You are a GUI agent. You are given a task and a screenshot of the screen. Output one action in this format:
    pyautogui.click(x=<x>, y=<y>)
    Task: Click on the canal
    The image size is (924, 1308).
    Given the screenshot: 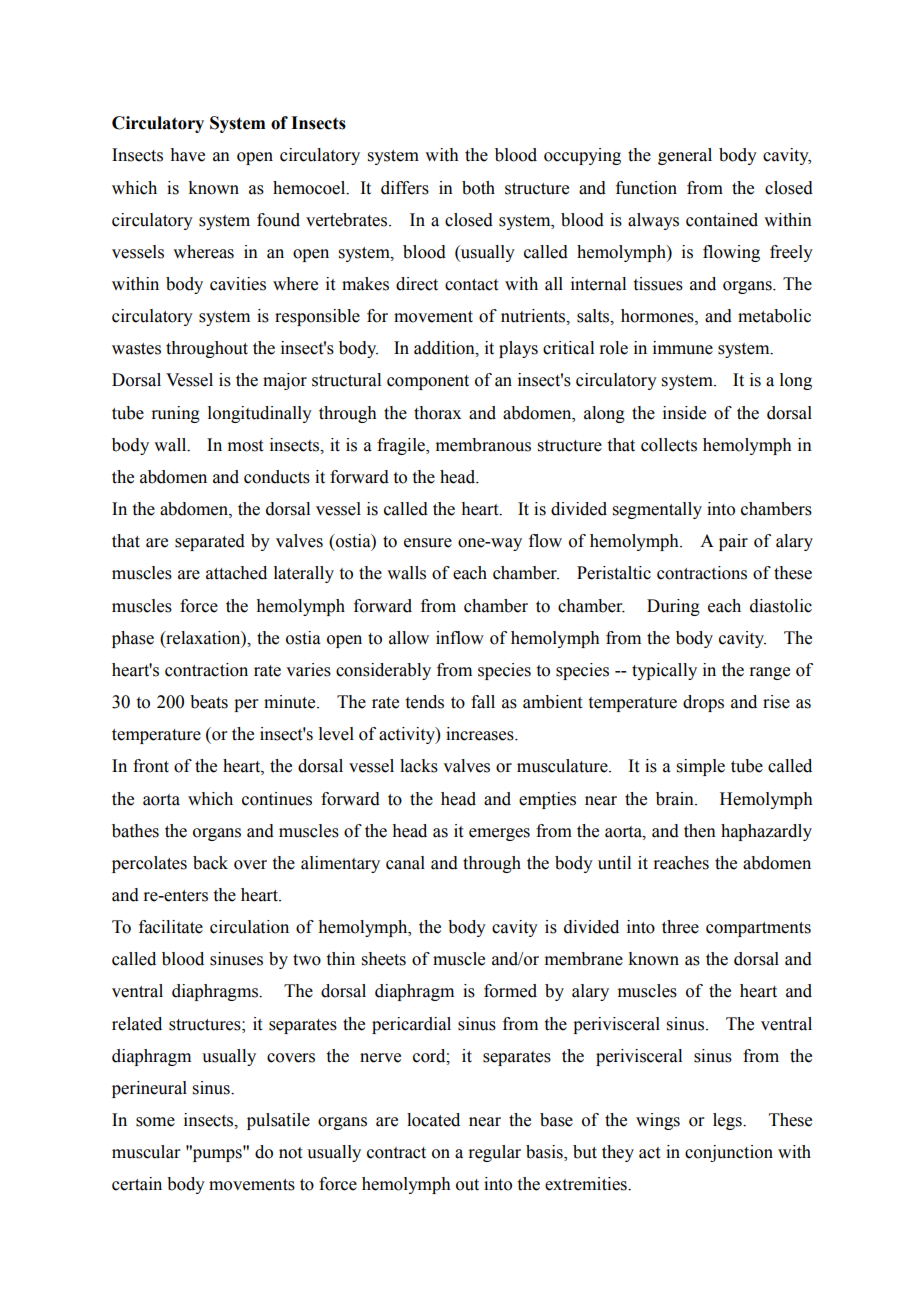 What is the action you would take?
    pyautogui.click(x=405, y=863)
